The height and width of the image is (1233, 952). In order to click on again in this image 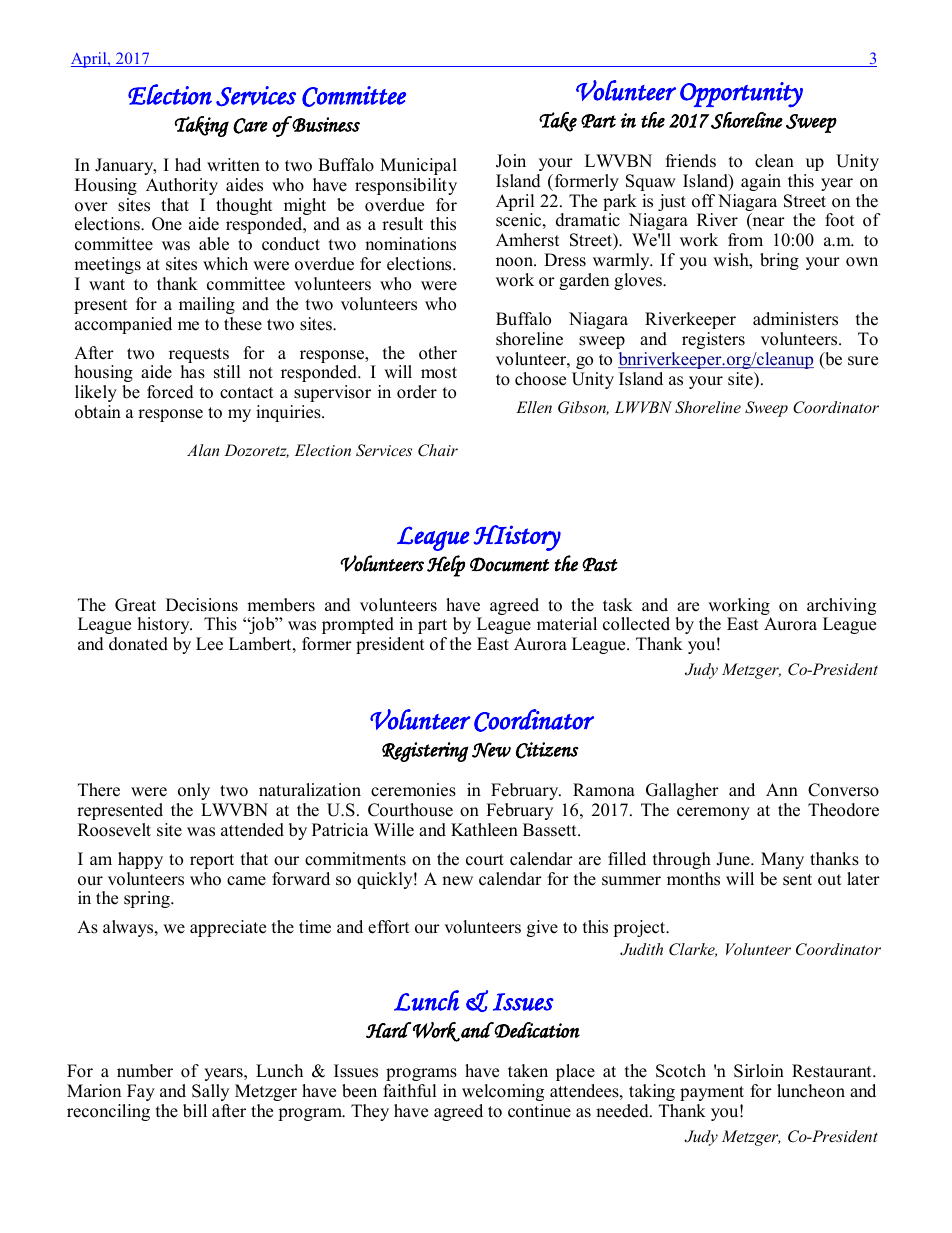, I will do `click(761, 182)`.
